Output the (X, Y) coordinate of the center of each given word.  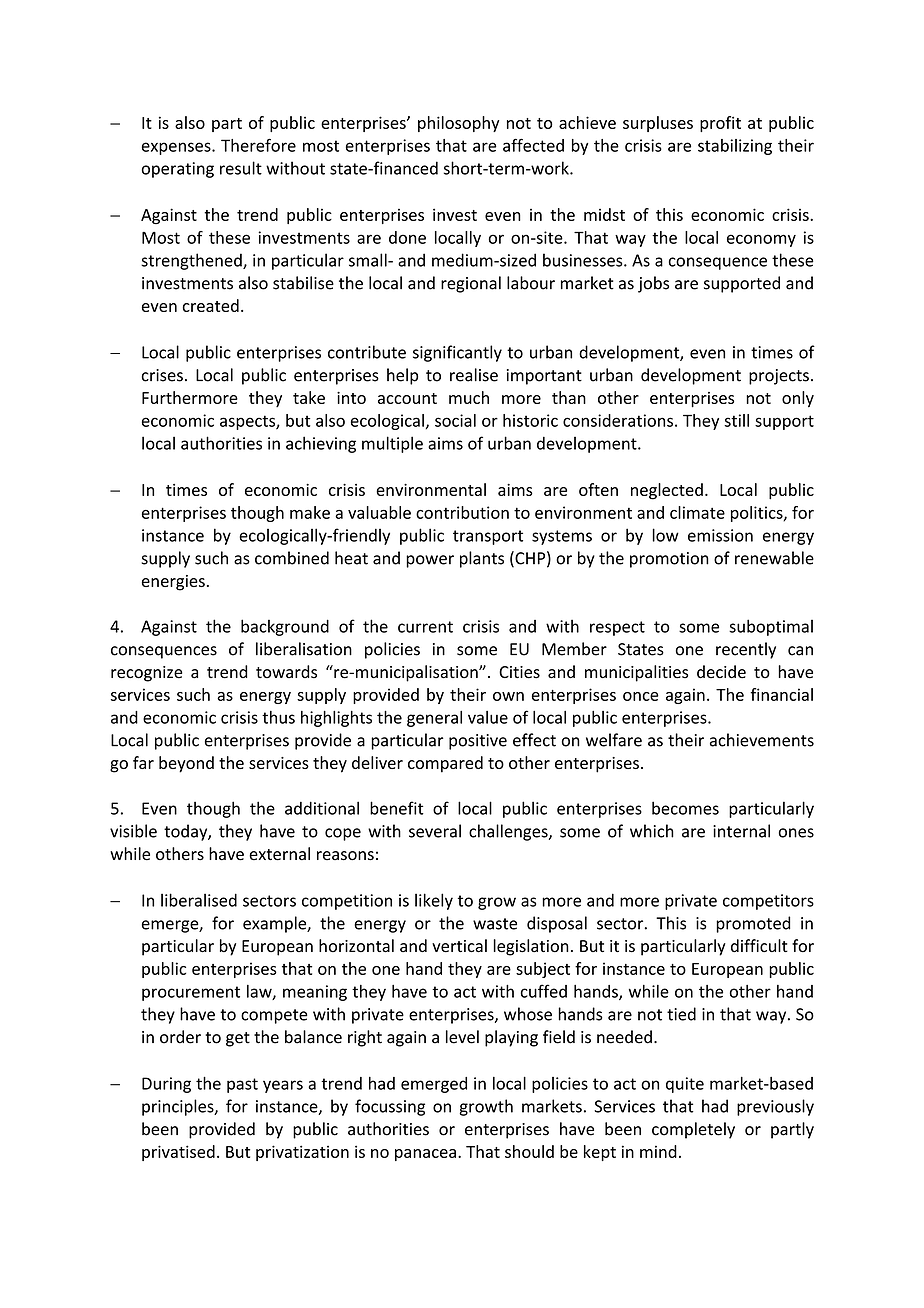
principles (179, 1107)
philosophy (459, 124)
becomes (685, 808)
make (310, 512)
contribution (462, 512)
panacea (425, 1155)
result (241, 168)
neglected (667, 491)
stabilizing (735, 147)
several (435, 831)
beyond (186, 764)
